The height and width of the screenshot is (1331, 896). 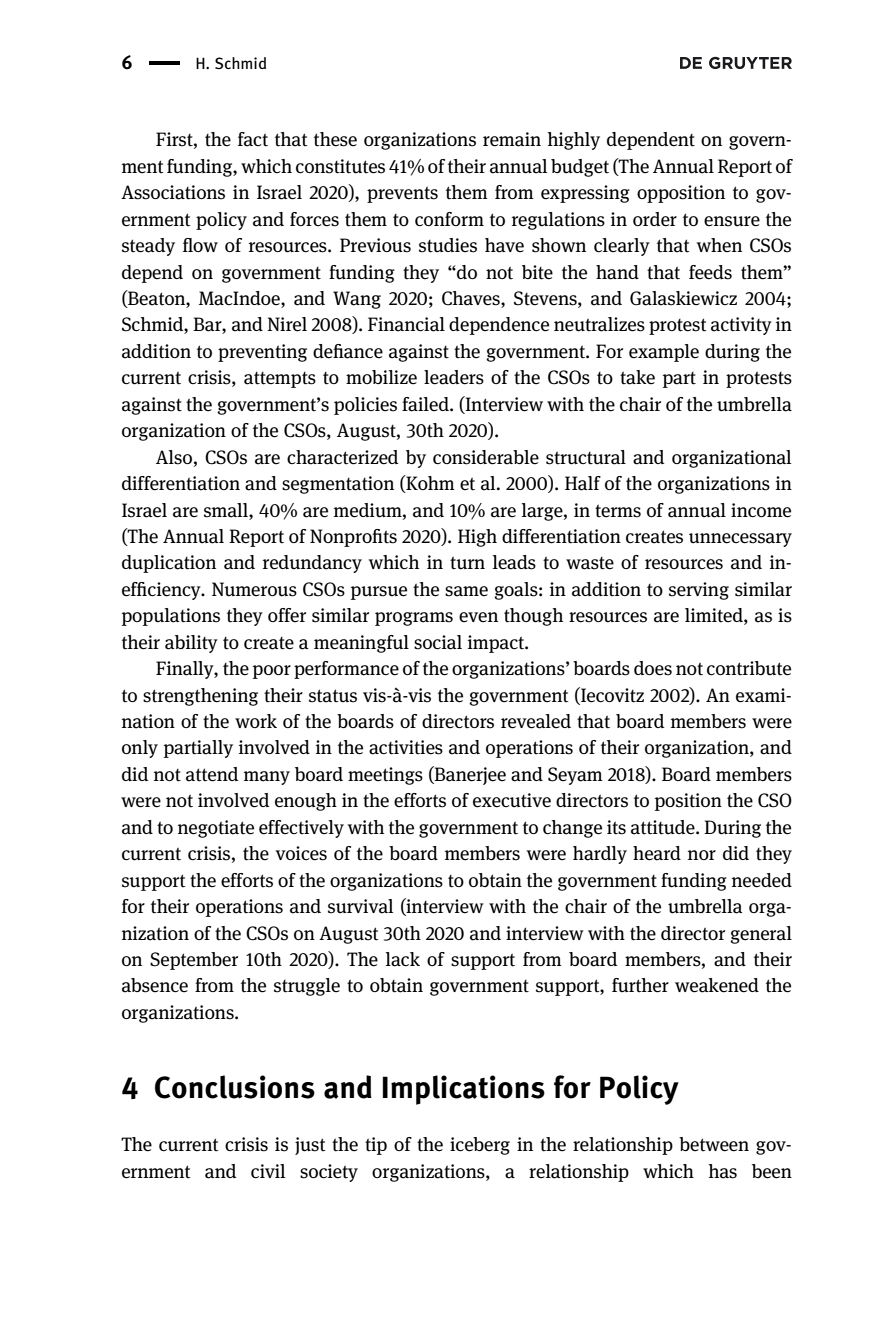 What do you see at coordinates (469, 775) in the screenshot?
I see `Banerjee` at bounding box center [469, 775].
